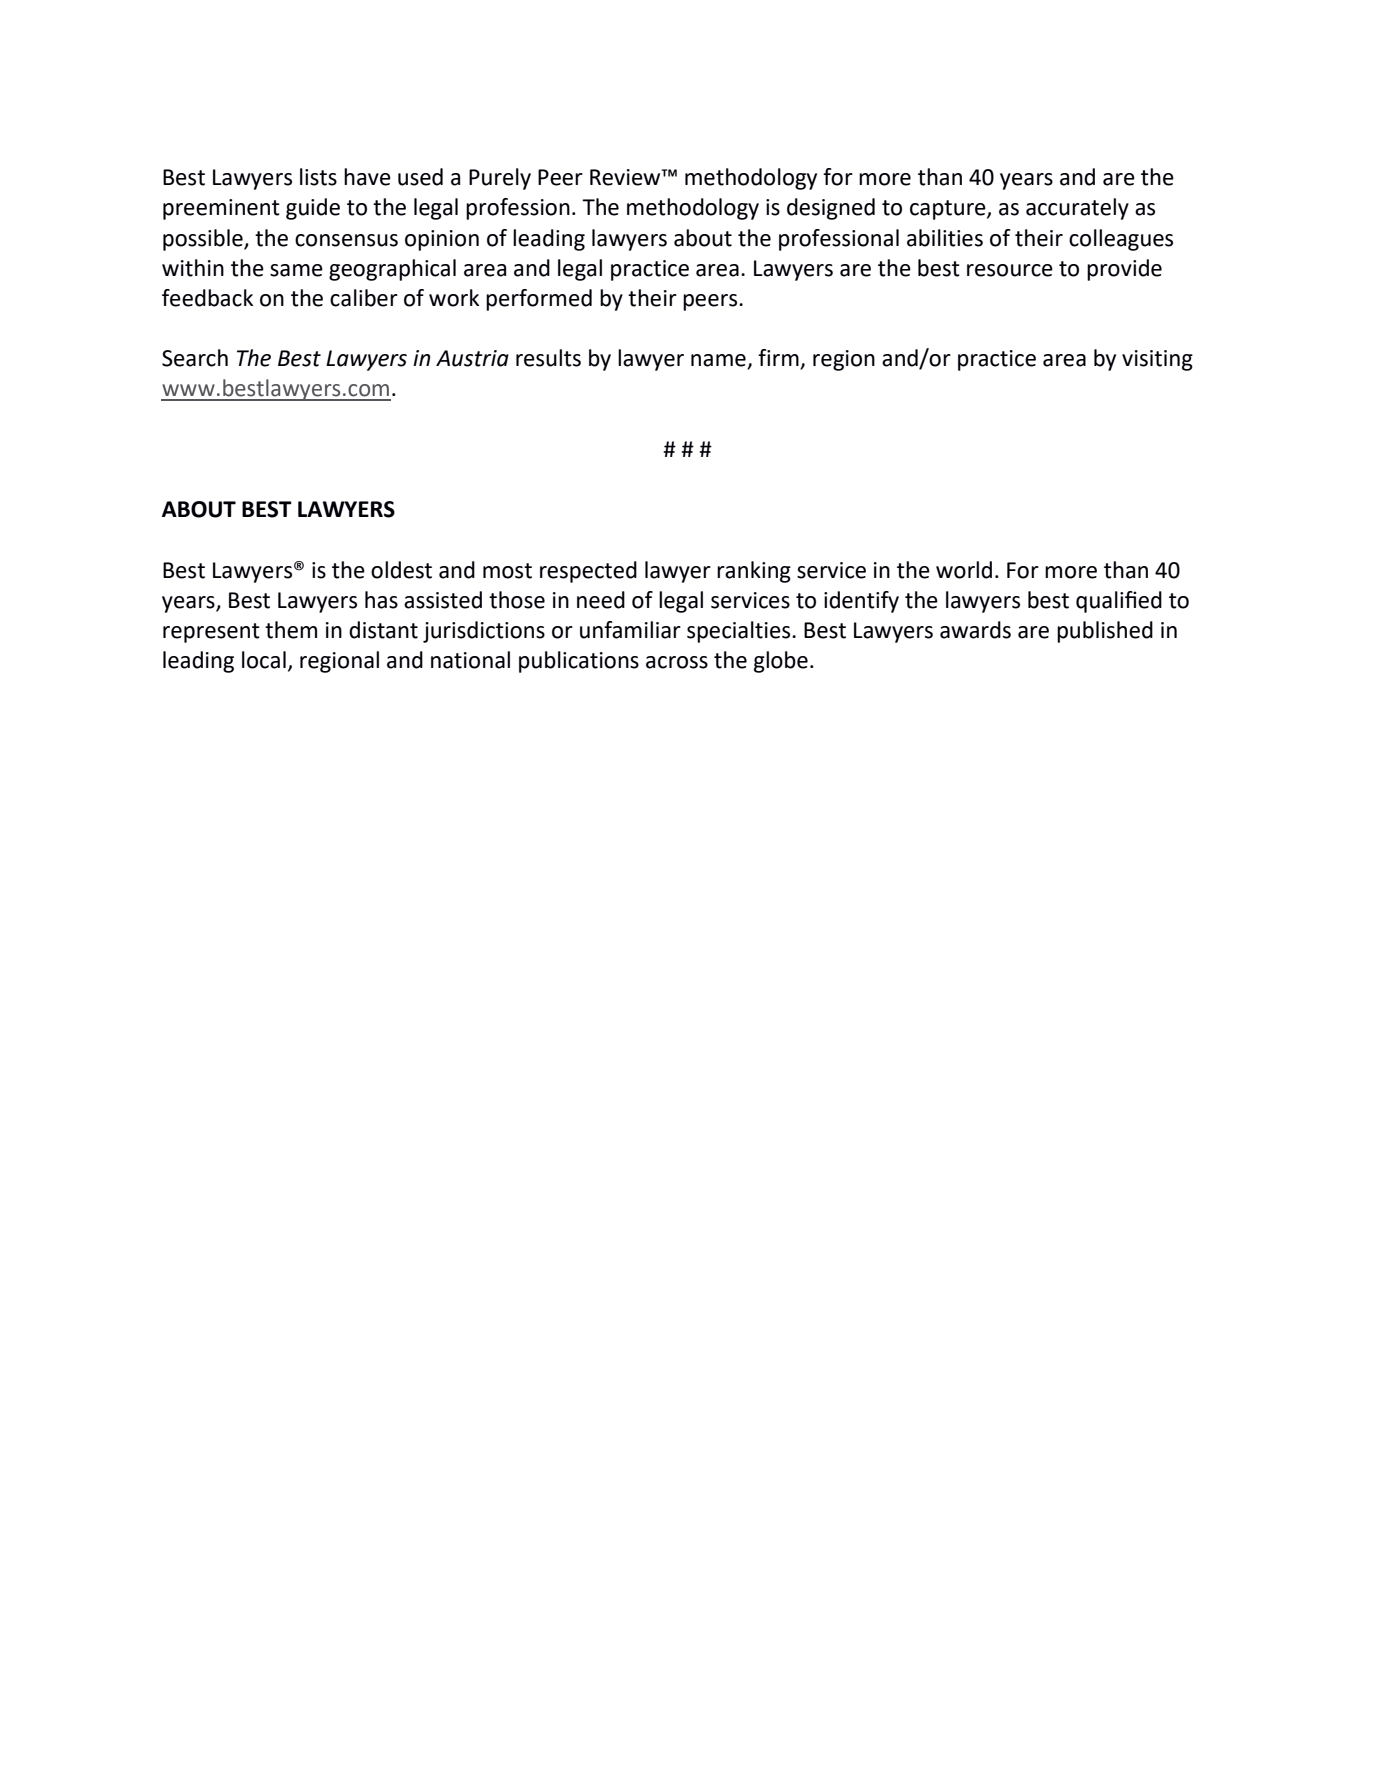  I want to click on oldest, so click(401, 570).
